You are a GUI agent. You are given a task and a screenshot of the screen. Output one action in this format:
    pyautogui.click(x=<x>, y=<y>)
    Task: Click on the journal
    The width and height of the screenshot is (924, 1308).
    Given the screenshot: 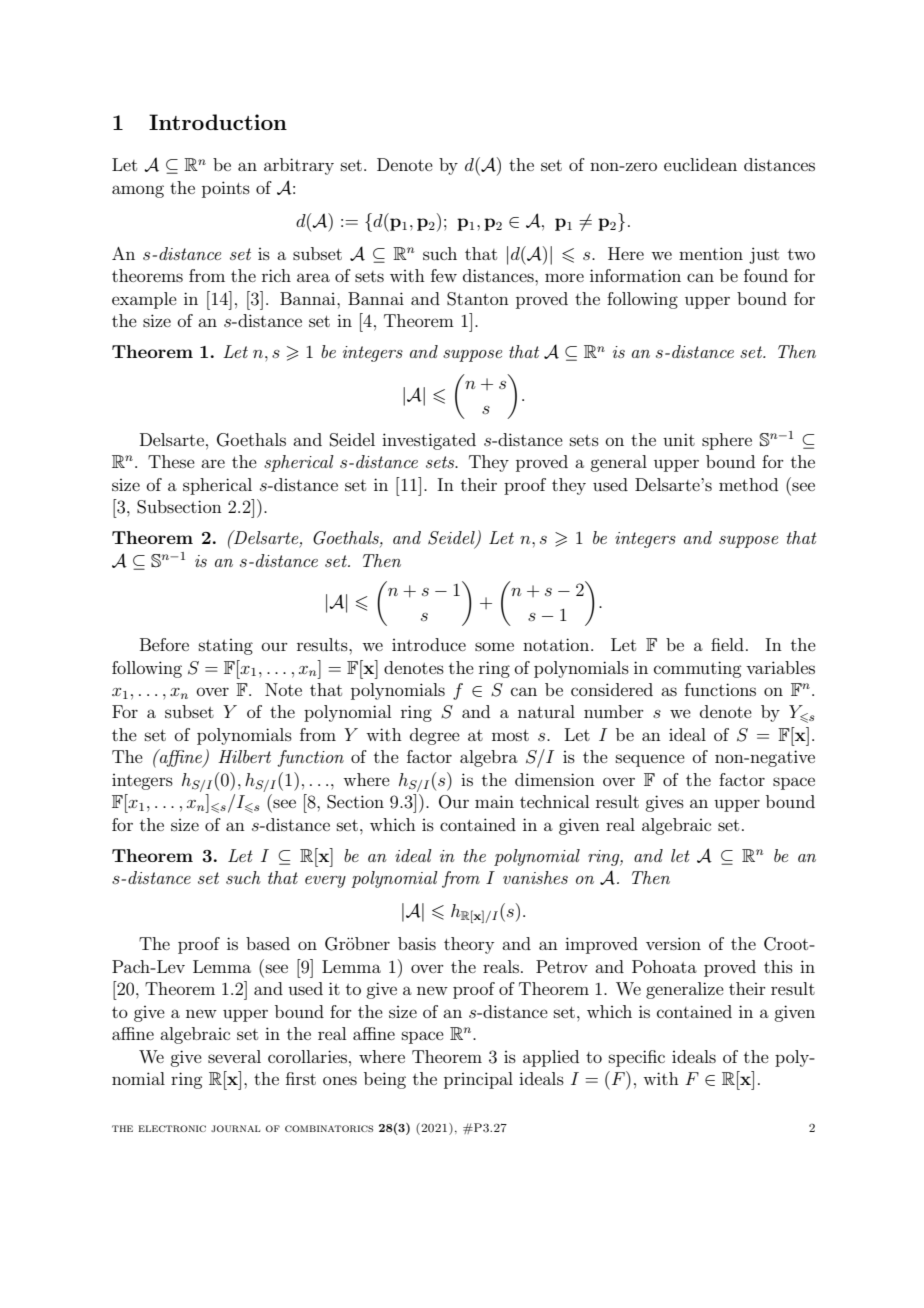 What is the action you would take?
    pyautogui.click(x=235, y=1128)
